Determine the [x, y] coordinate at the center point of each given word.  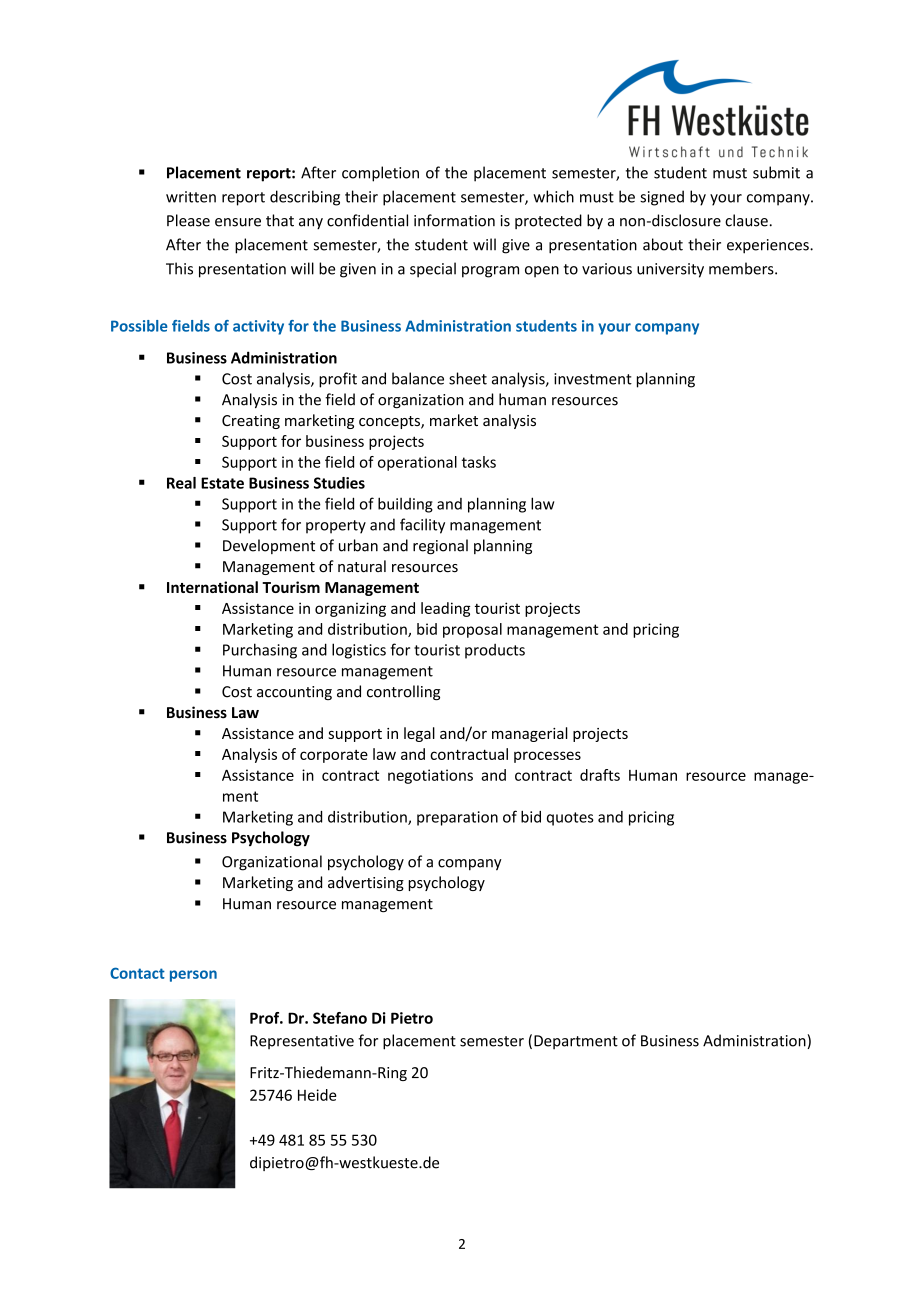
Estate [222, 483]
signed [662, 198]
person [193, 976]
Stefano [340, 1018]
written [191, 197]
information [454, 220]
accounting [294, 693]
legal [419, 734]
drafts [600, 775]
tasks [479, 462]
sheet [468, 378]
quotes [570, 819]
